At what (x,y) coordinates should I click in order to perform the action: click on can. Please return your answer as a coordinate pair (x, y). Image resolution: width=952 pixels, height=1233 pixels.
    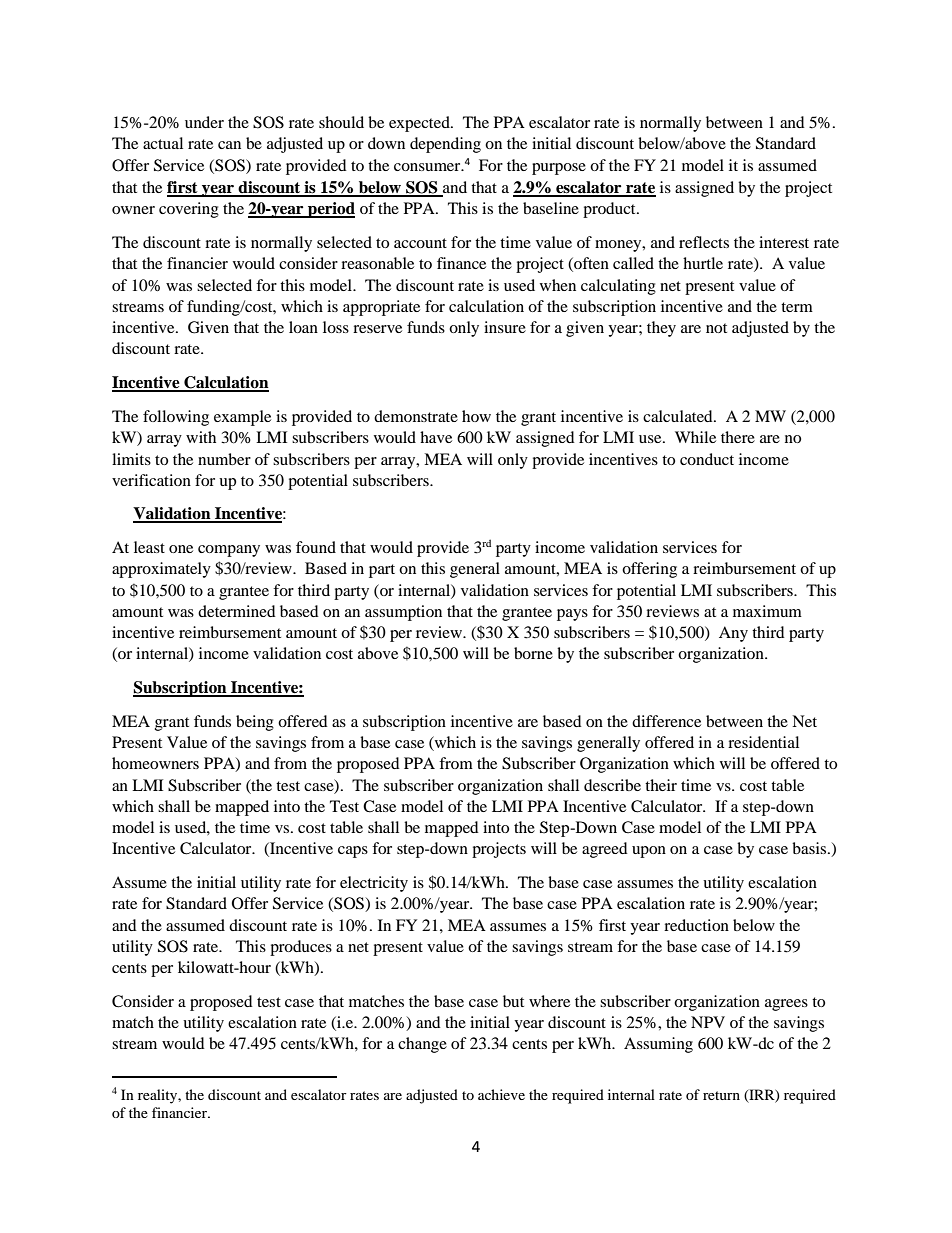
    Looking at the image, I should click on (229, 145).
